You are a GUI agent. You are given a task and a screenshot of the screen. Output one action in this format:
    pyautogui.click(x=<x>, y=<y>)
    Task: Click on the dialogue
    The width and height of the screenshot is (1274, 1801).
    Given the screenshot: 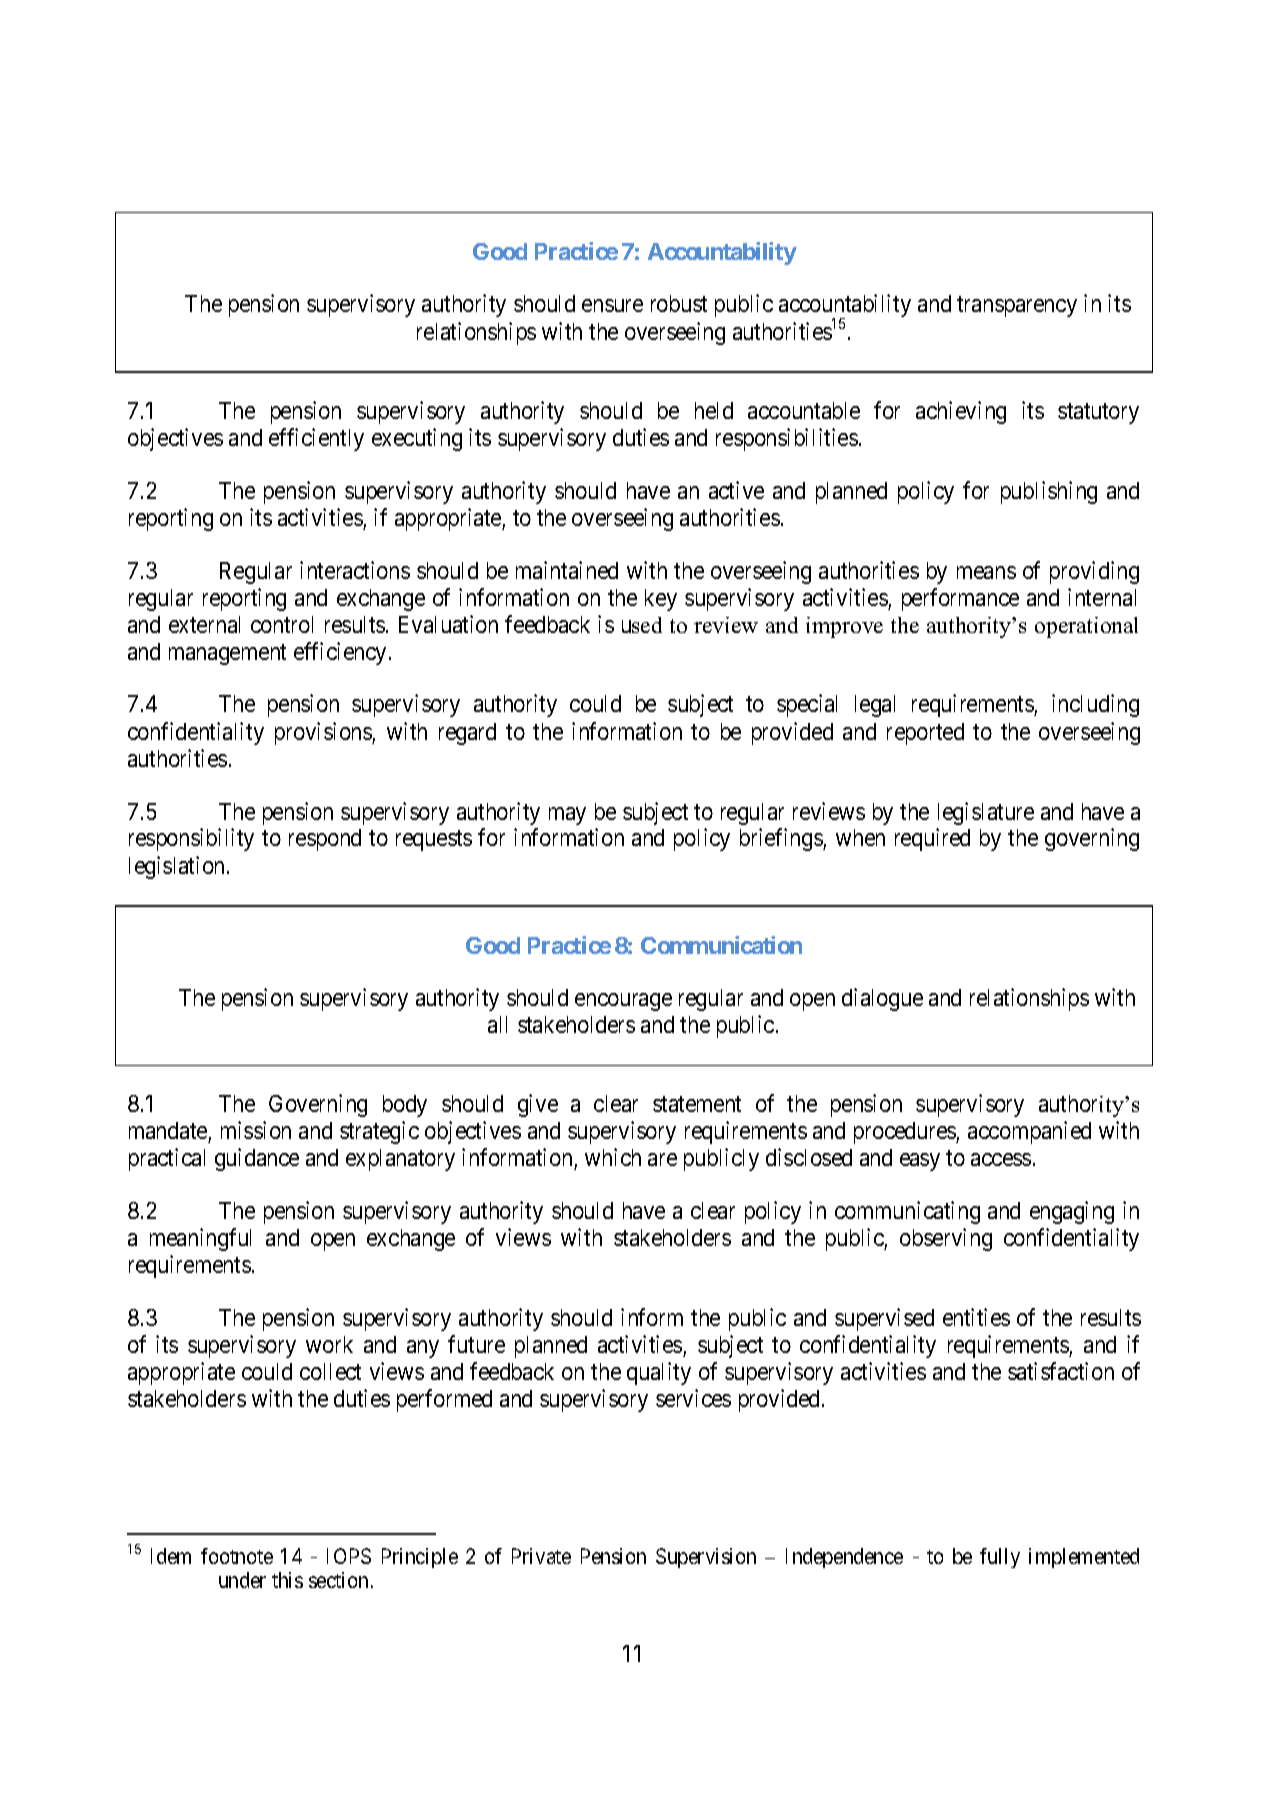 What is the action you would take?
    pyautogui.click(x=882, y=999)
